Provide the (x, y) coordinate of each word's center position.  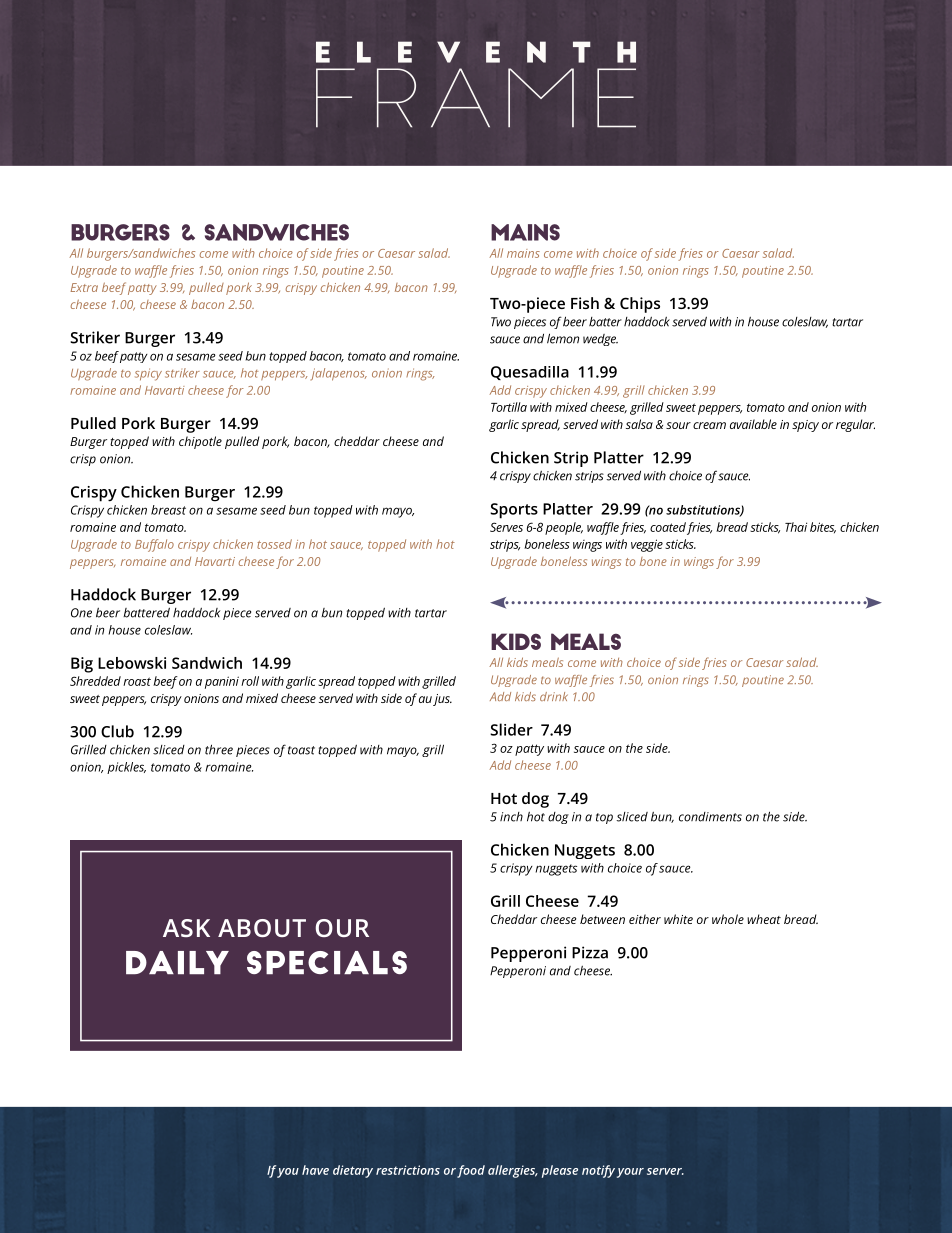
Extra (84, 287)
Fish (585, 303)
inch (511, 817)
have (315, 1170)
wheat (764, 919)
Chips (640, 305)
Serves (506, 527)
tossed (274, 544)
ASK (186, 928)
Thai (796, 527)
